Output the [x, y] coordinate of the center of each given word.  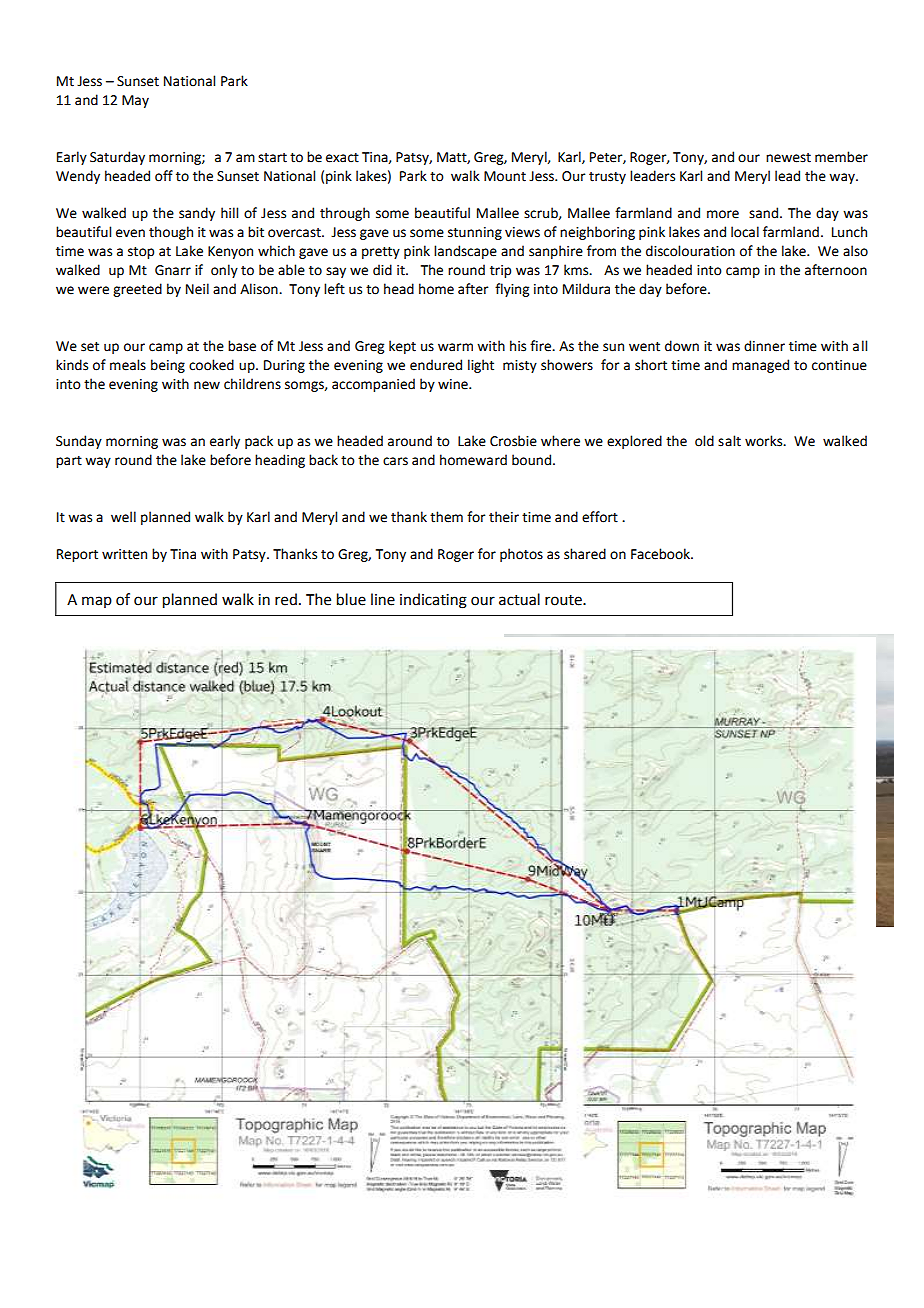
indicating [433, 601]
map [97, 602]
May [135, 101]
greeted [137, 290]
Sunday [79, 442]
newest [788, 158]
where [560, 441]
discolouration [690, 251]
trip [500, 271]
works [765, 441]
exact [342, 158]
